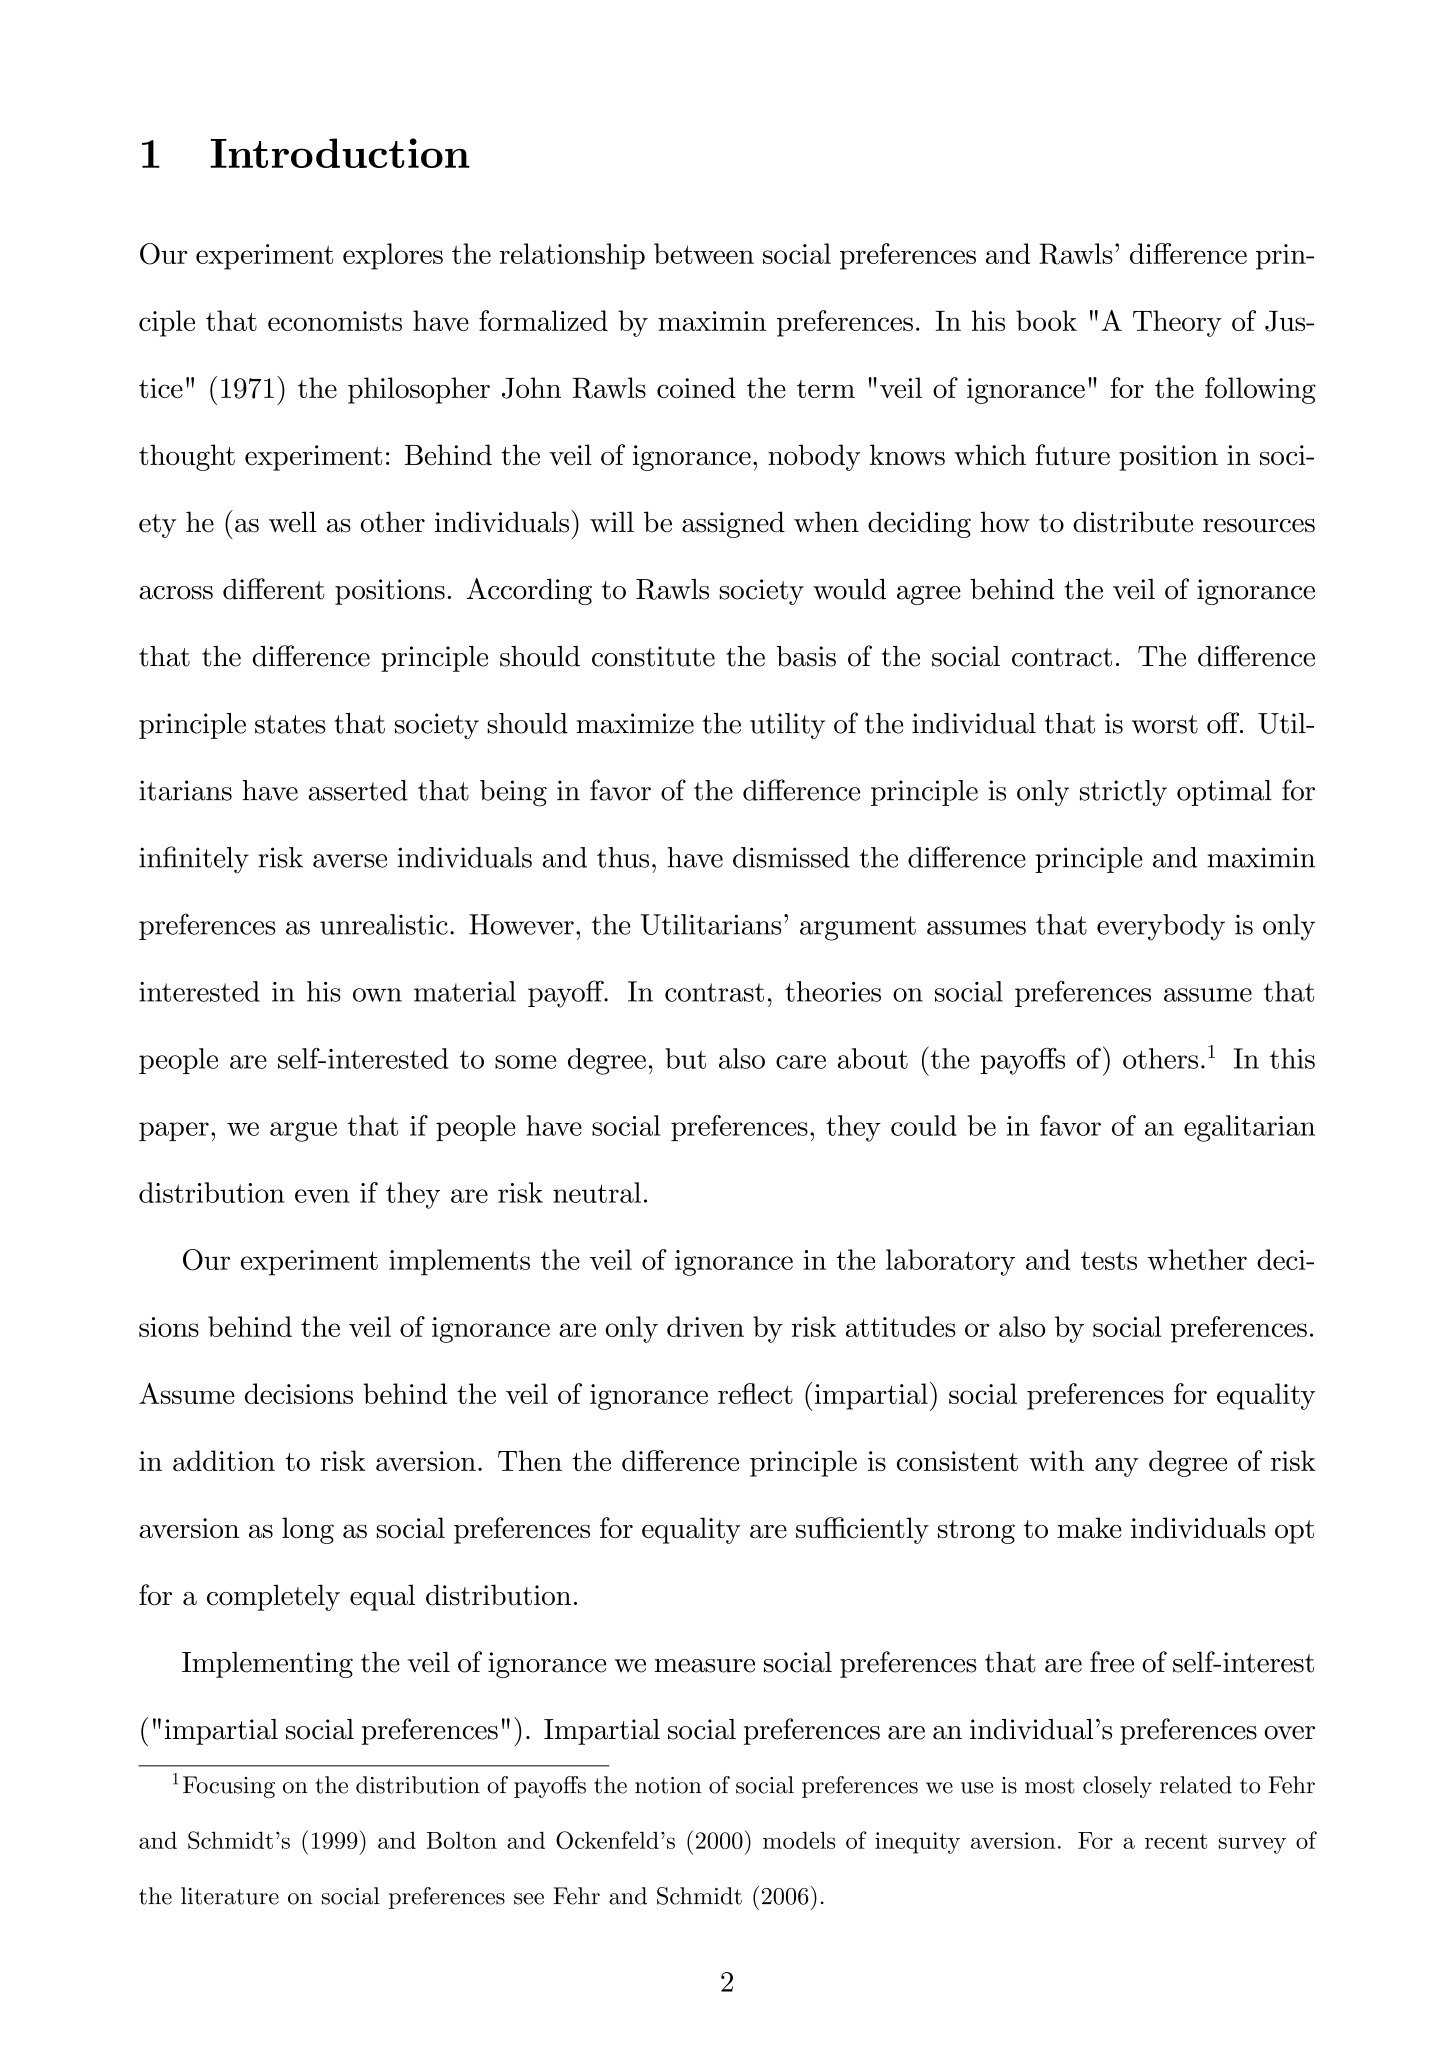 The height and width of the image is (2057, 1454). What do you see at coordinates (714, 992) in the image?
I see `contrast` at bounding box center [714, 992].
